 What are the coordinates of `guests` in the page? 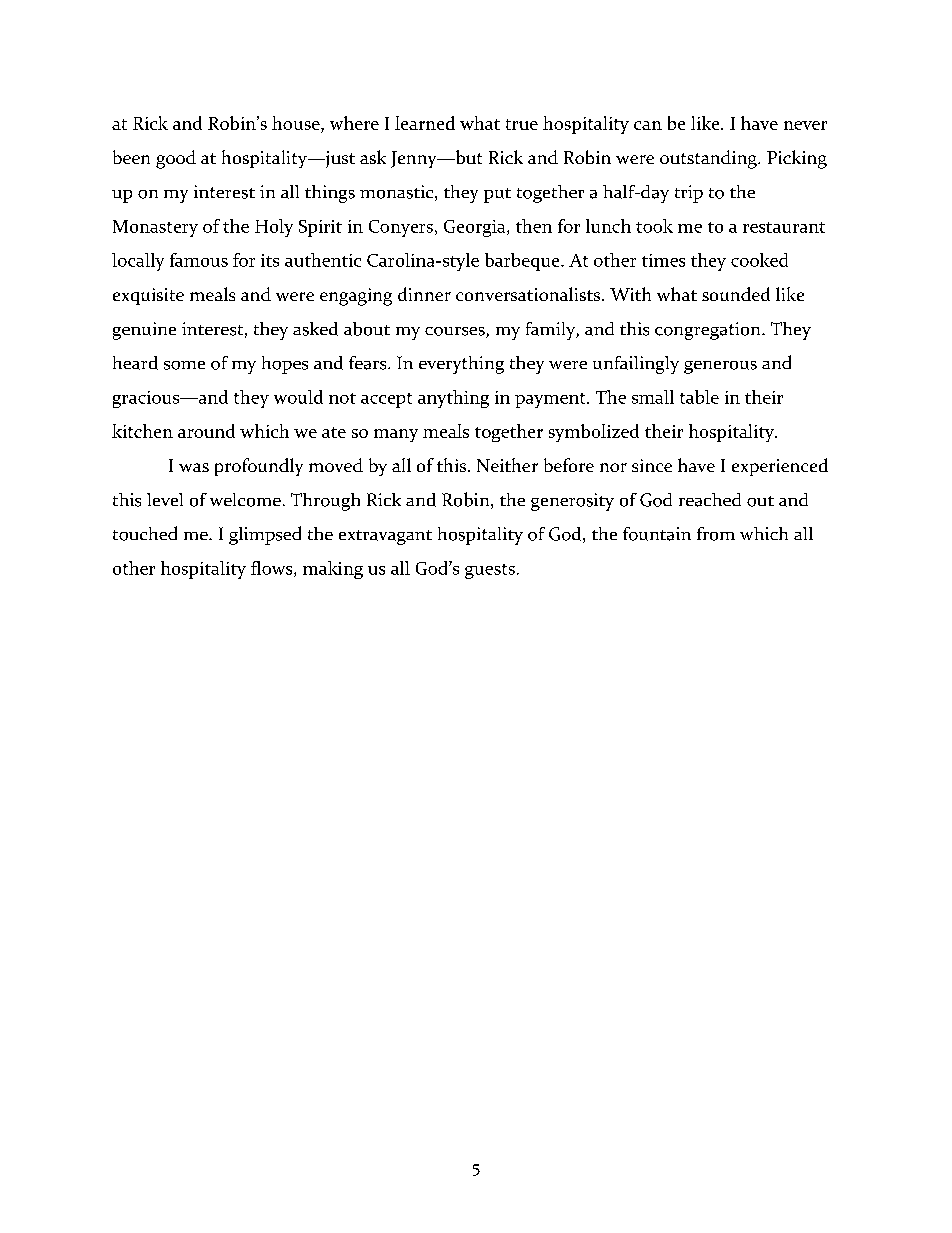 It's located at (490, 571).
